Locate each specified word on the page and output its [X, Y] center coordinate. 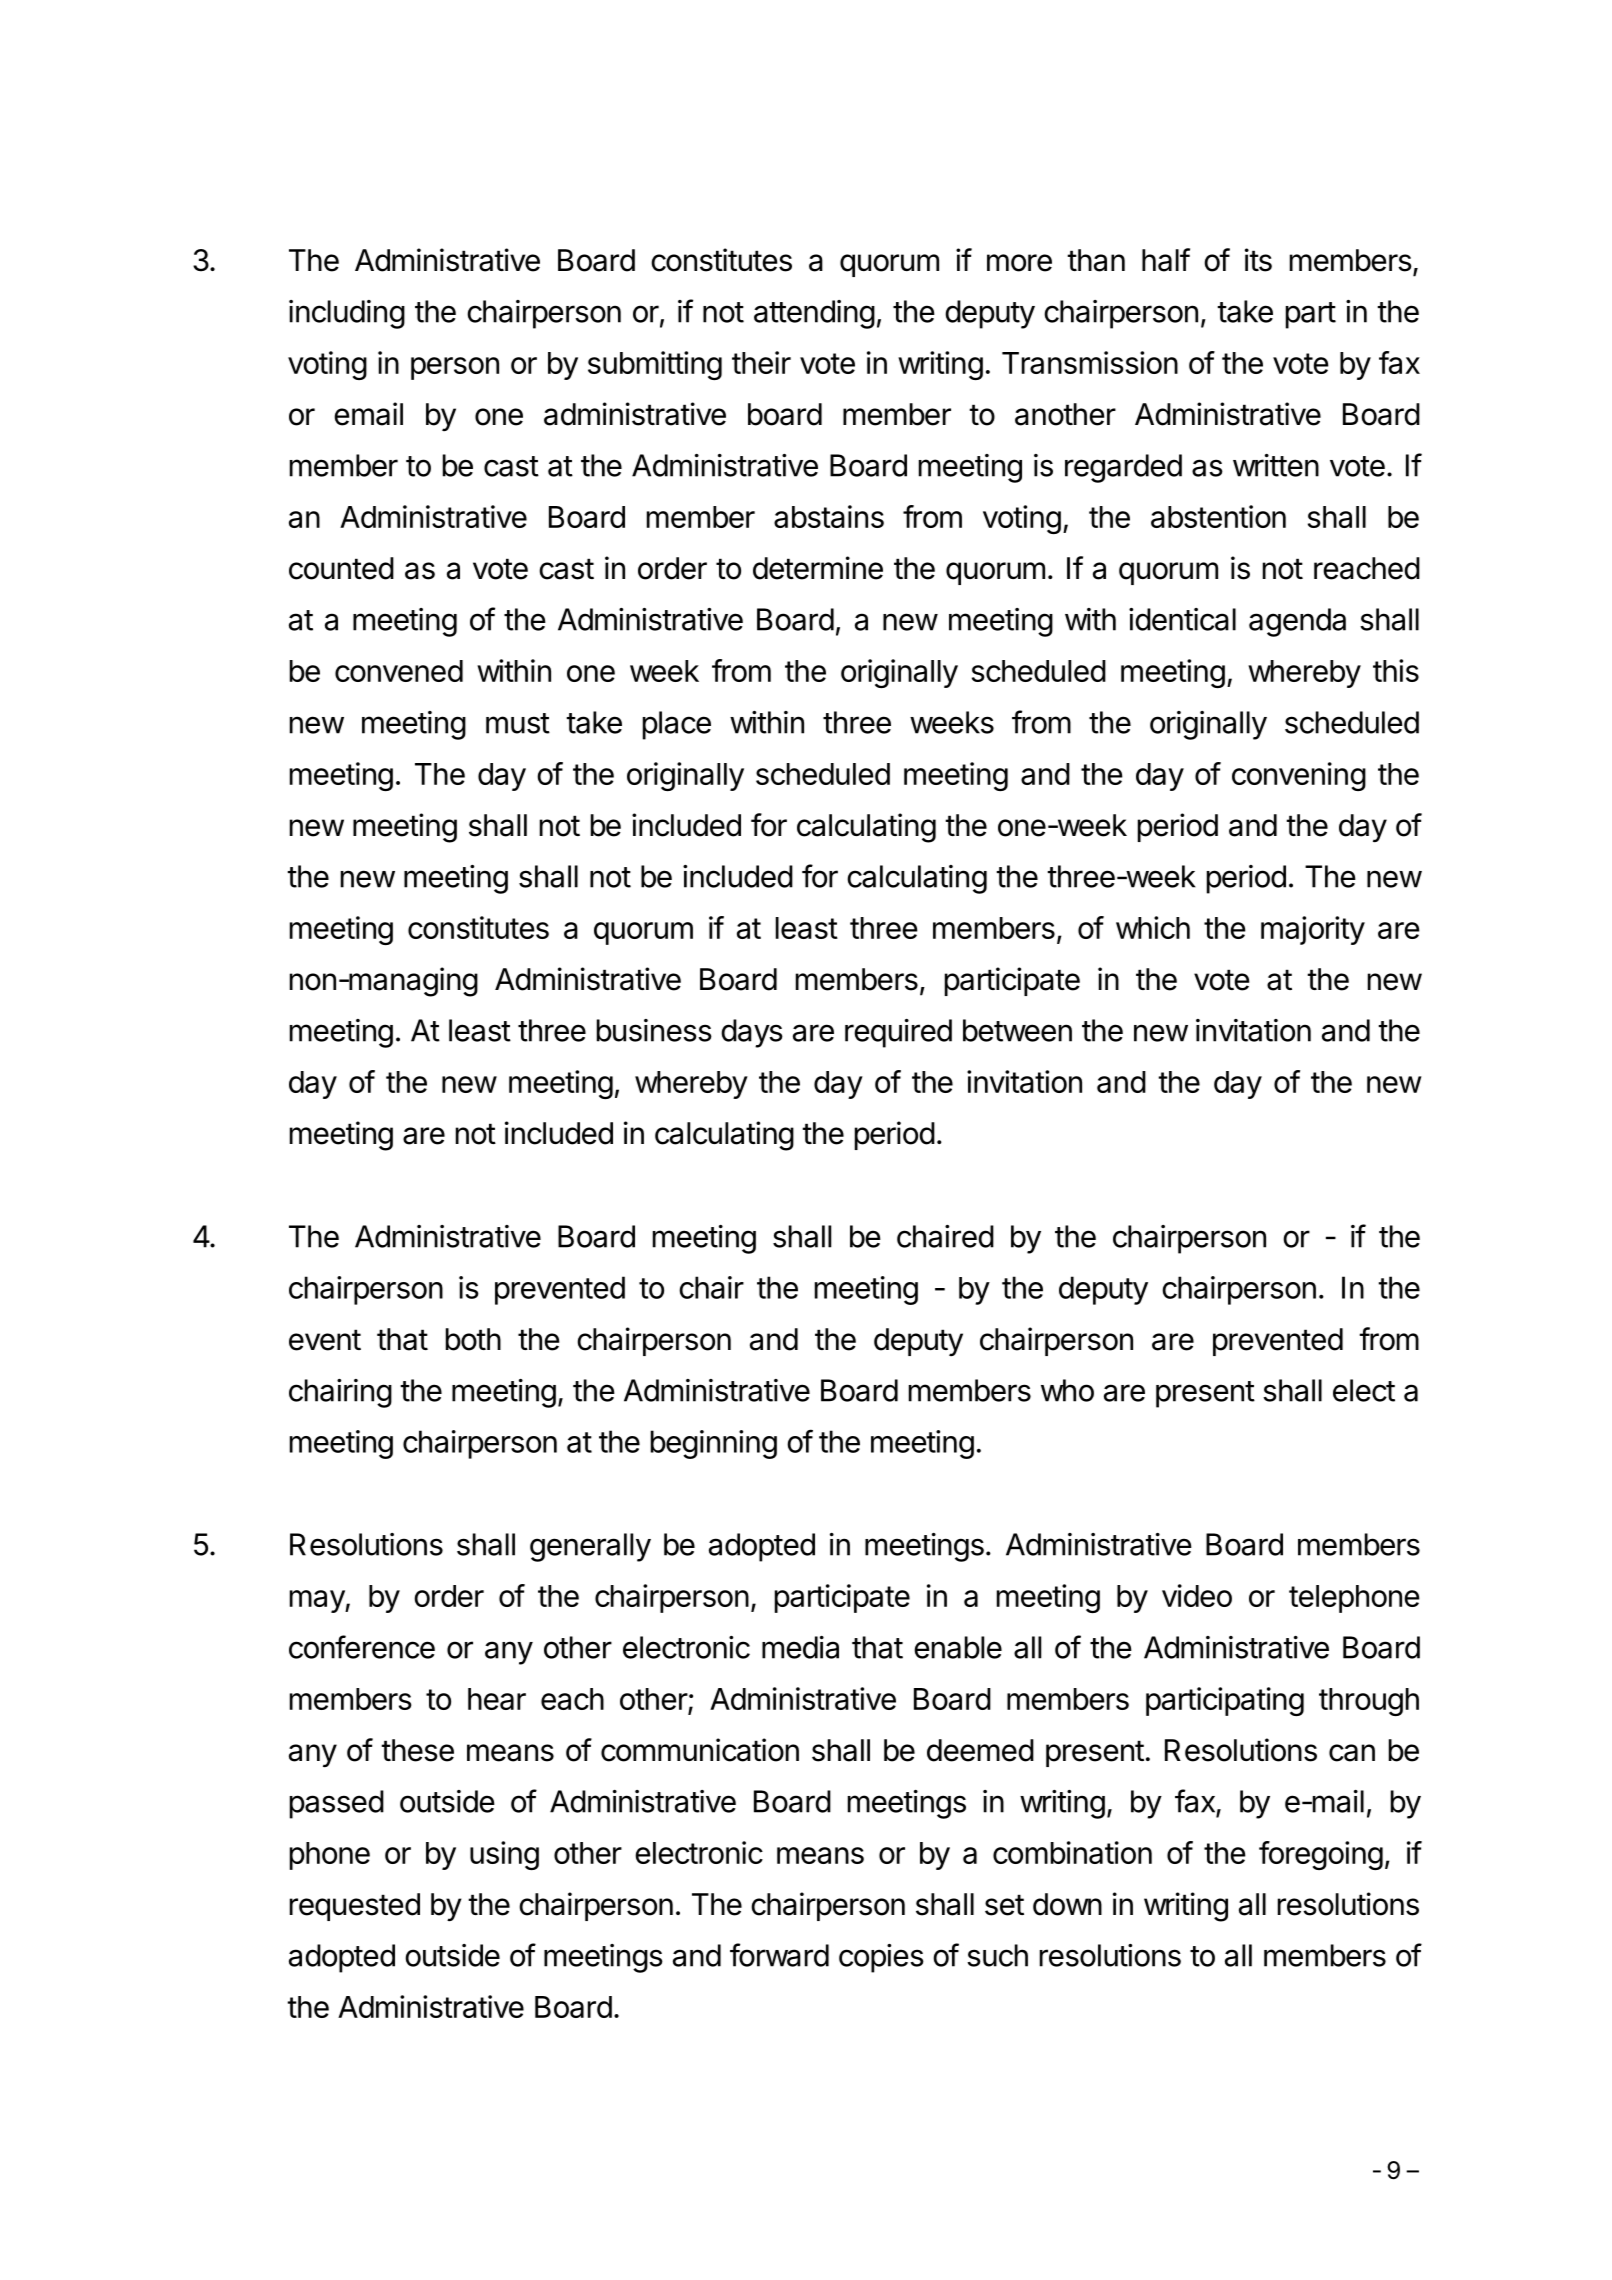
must [518, 723]
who [1067, 1390]
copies [881, 1958]
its [1258, 260]
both [473, 1339]
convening [1299, 776]
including [347, 314]
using [504, 1855]
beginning [714, 1444]
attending [814, 314]
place [677, 725]
